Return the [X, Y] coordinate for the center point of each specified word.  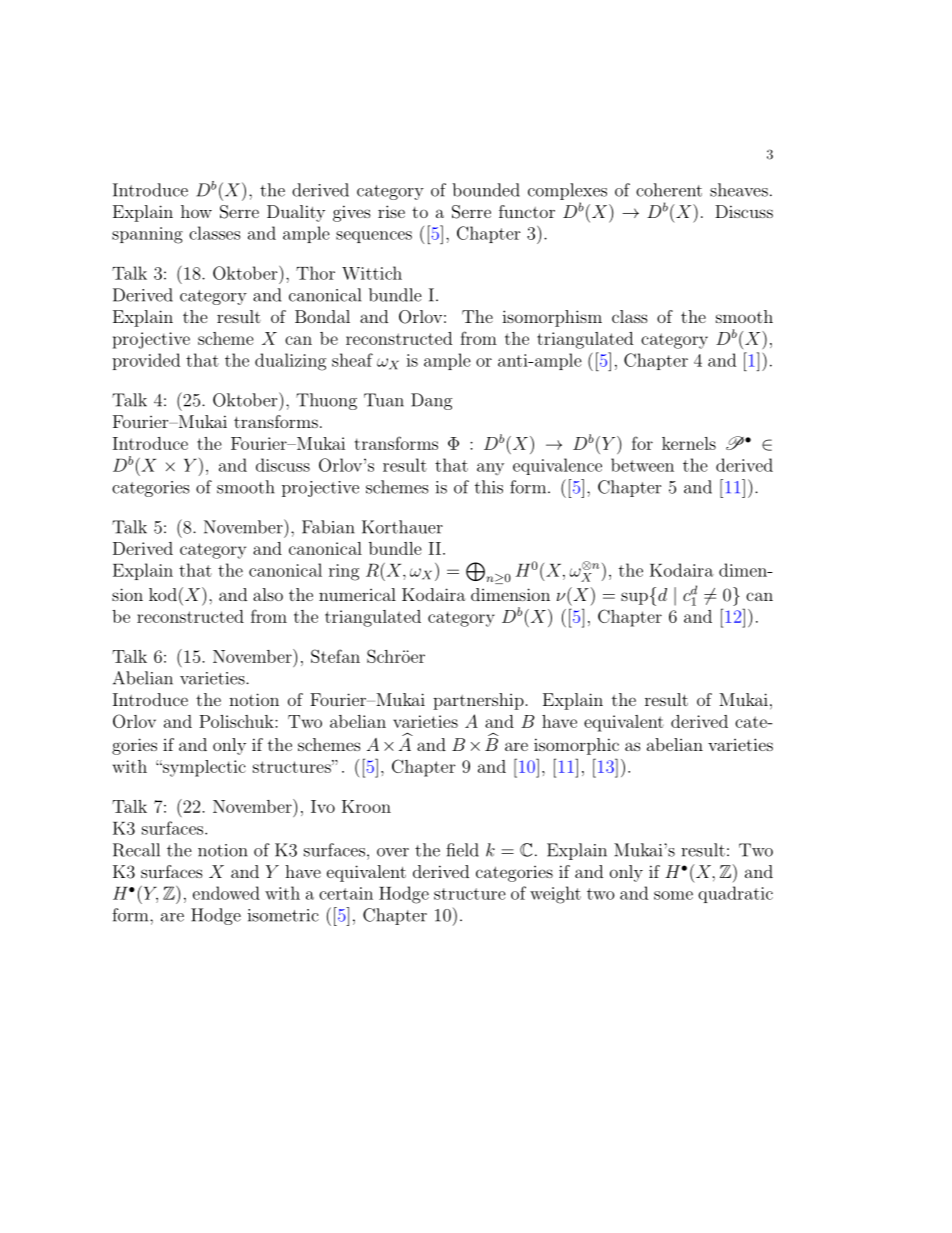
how [196, 211]
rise [391, 211]
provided [146, 361]
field [462, 850]
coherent [669, 190]
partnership [478, 701]
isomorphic [576, 746]
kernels [689, 443]
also [268, 594]
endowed [226, 893]
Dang [432, 401]
